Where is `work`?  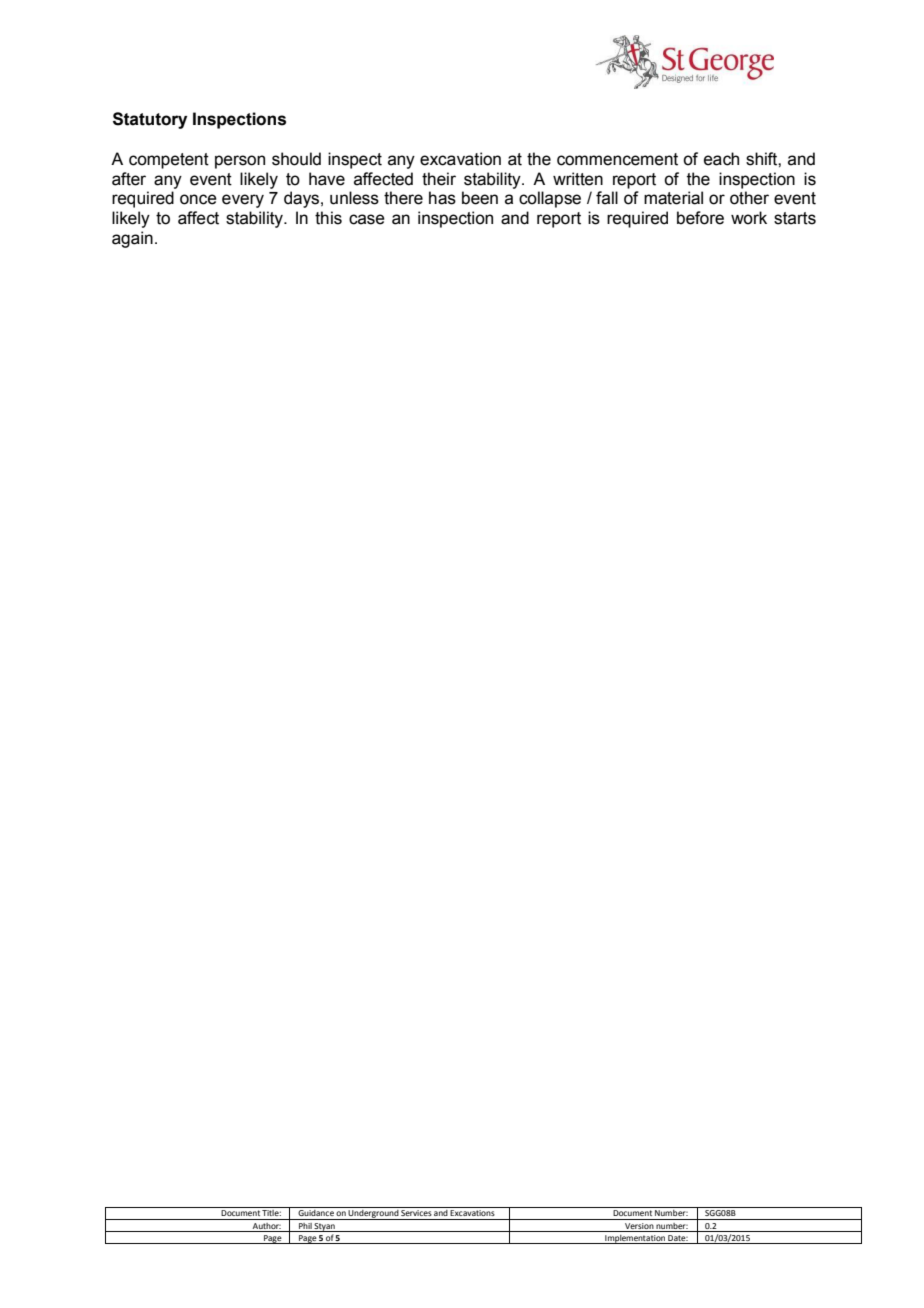 work is located at coordinates (749, 218).
